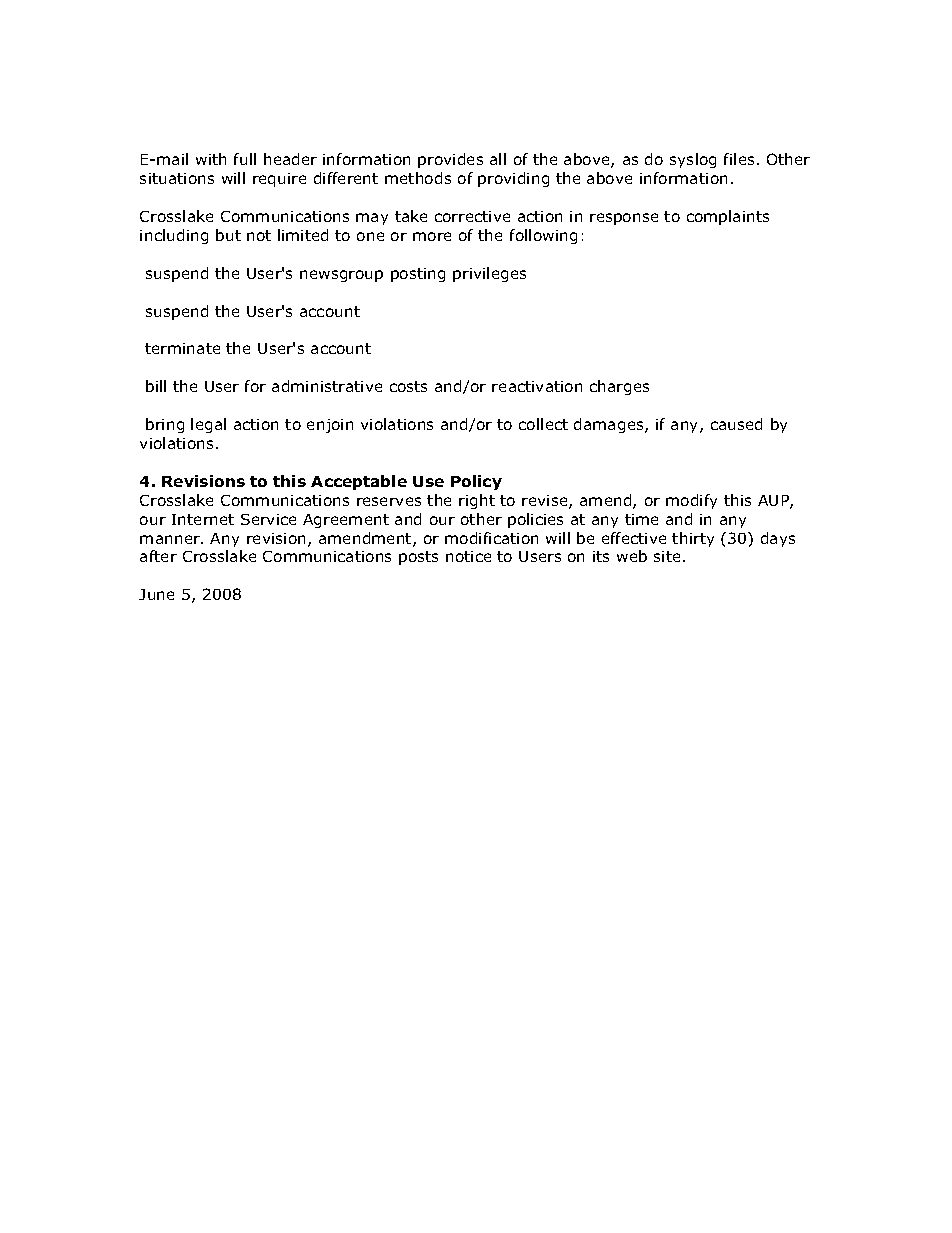  I want to click on collect, so click(543, 424).
